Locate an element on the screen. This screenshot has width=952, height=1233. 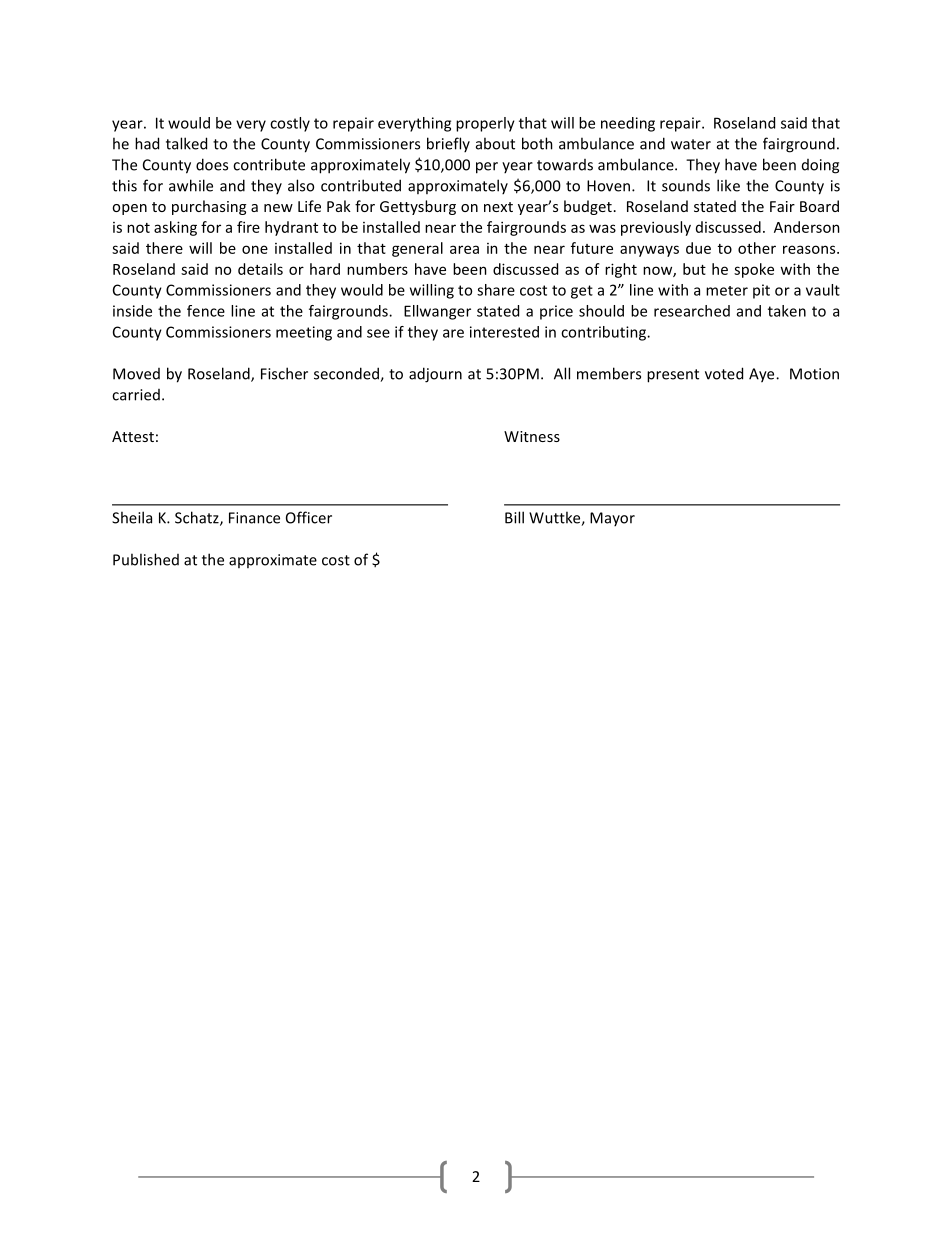
meeting is located at coordinates (304, 333).
